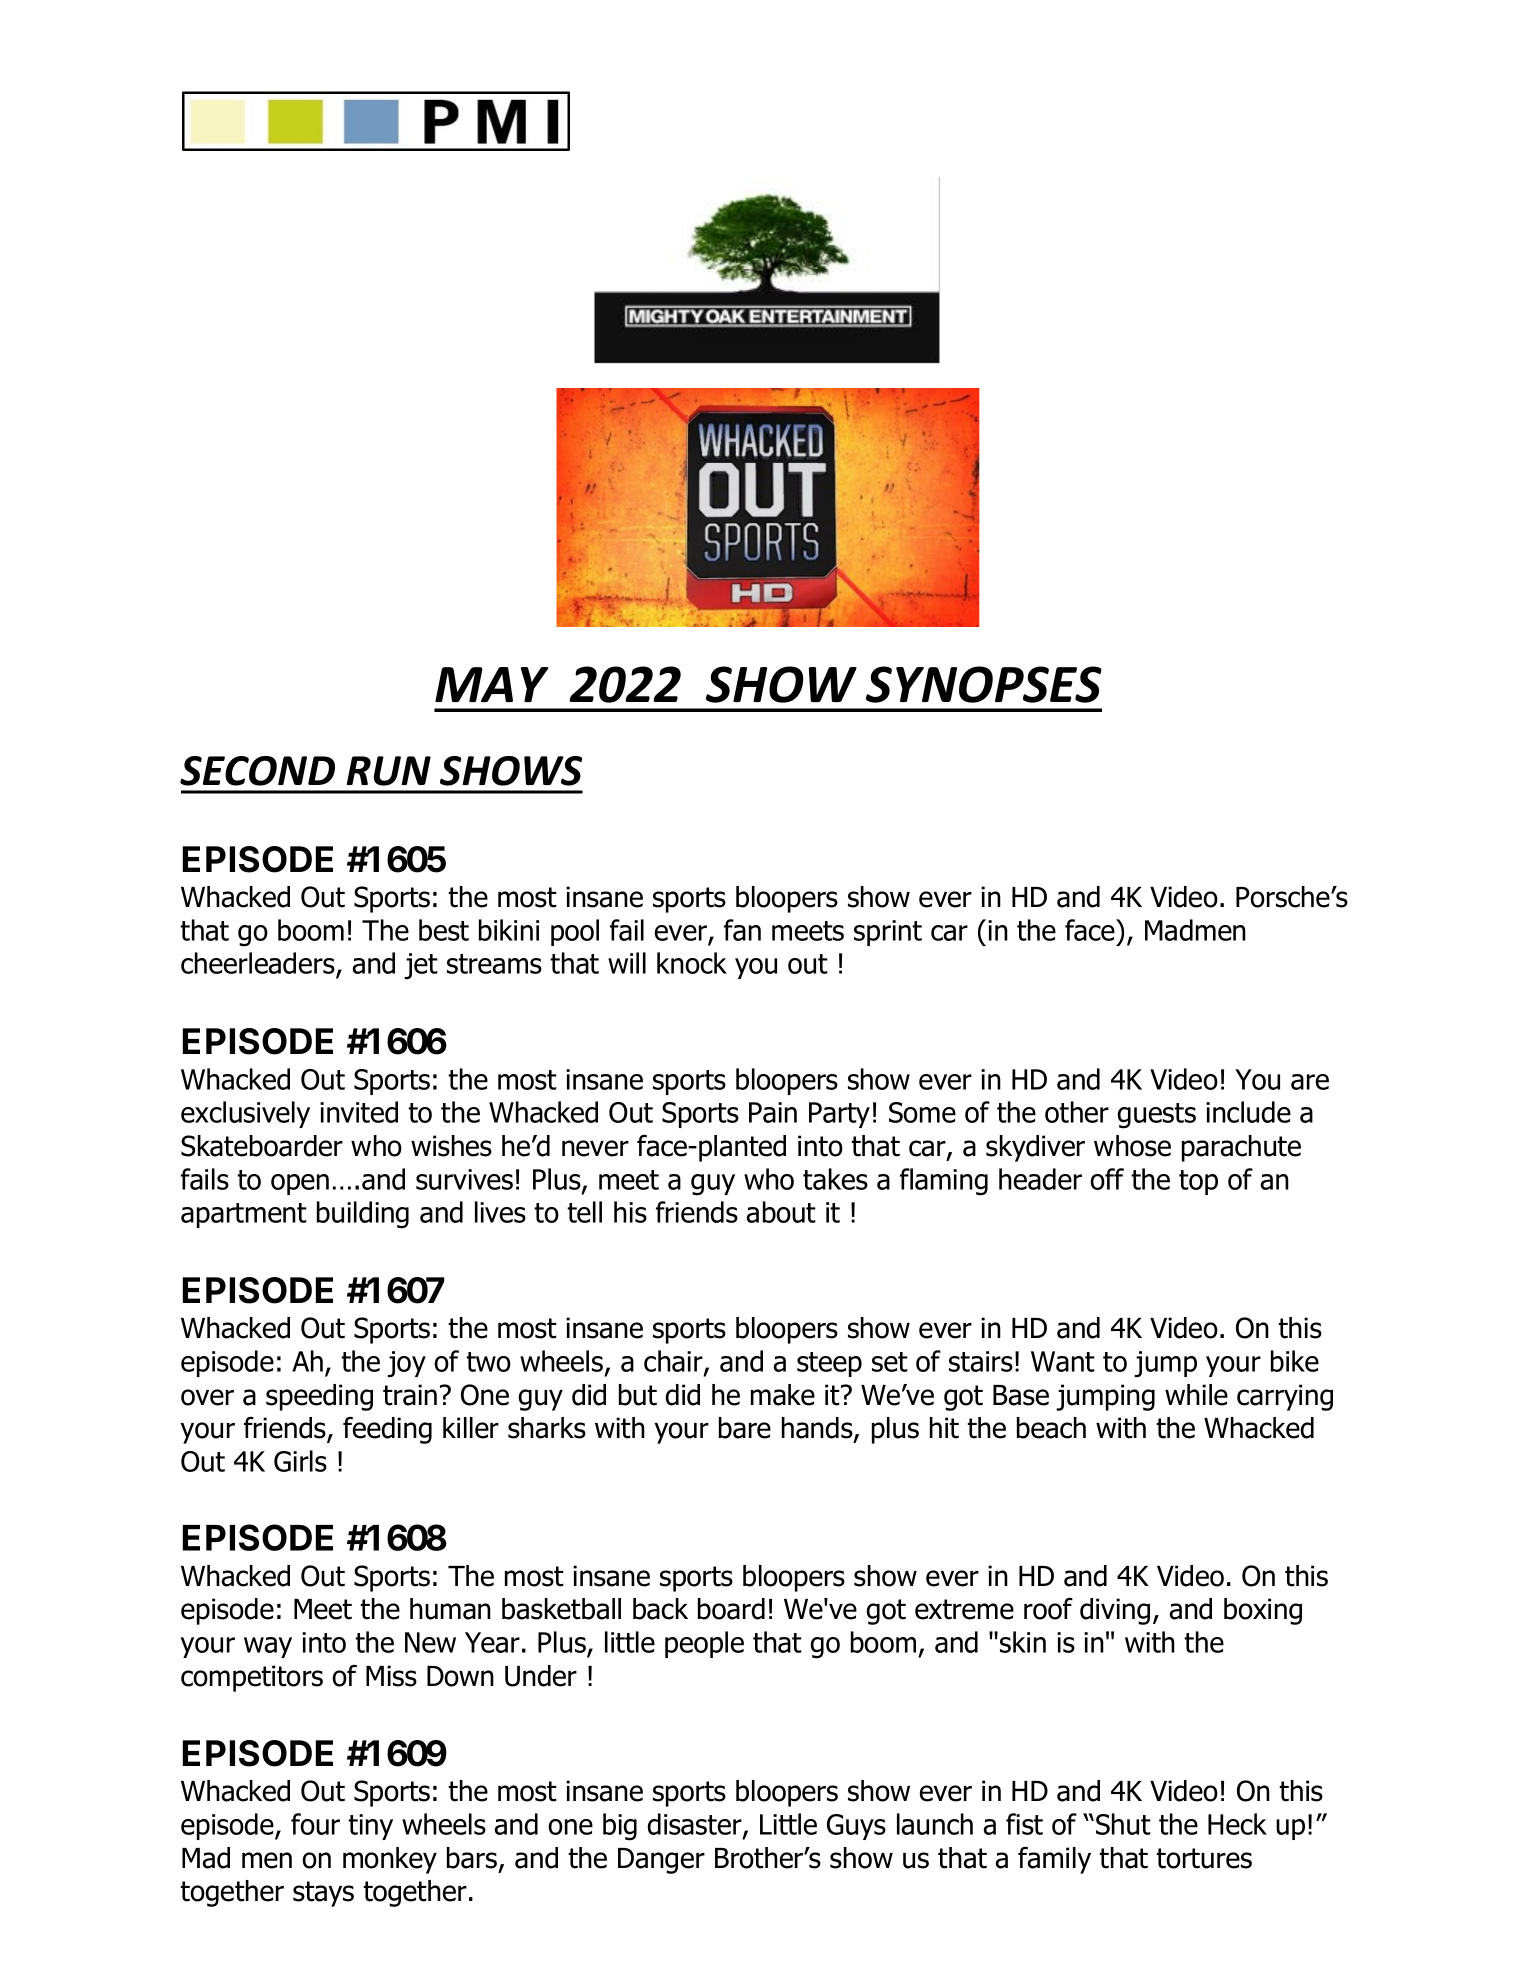 This image has width=1536, height=1988. Describe the element at coordinates (388, 771) in the image. I see `RUN` at that location.
